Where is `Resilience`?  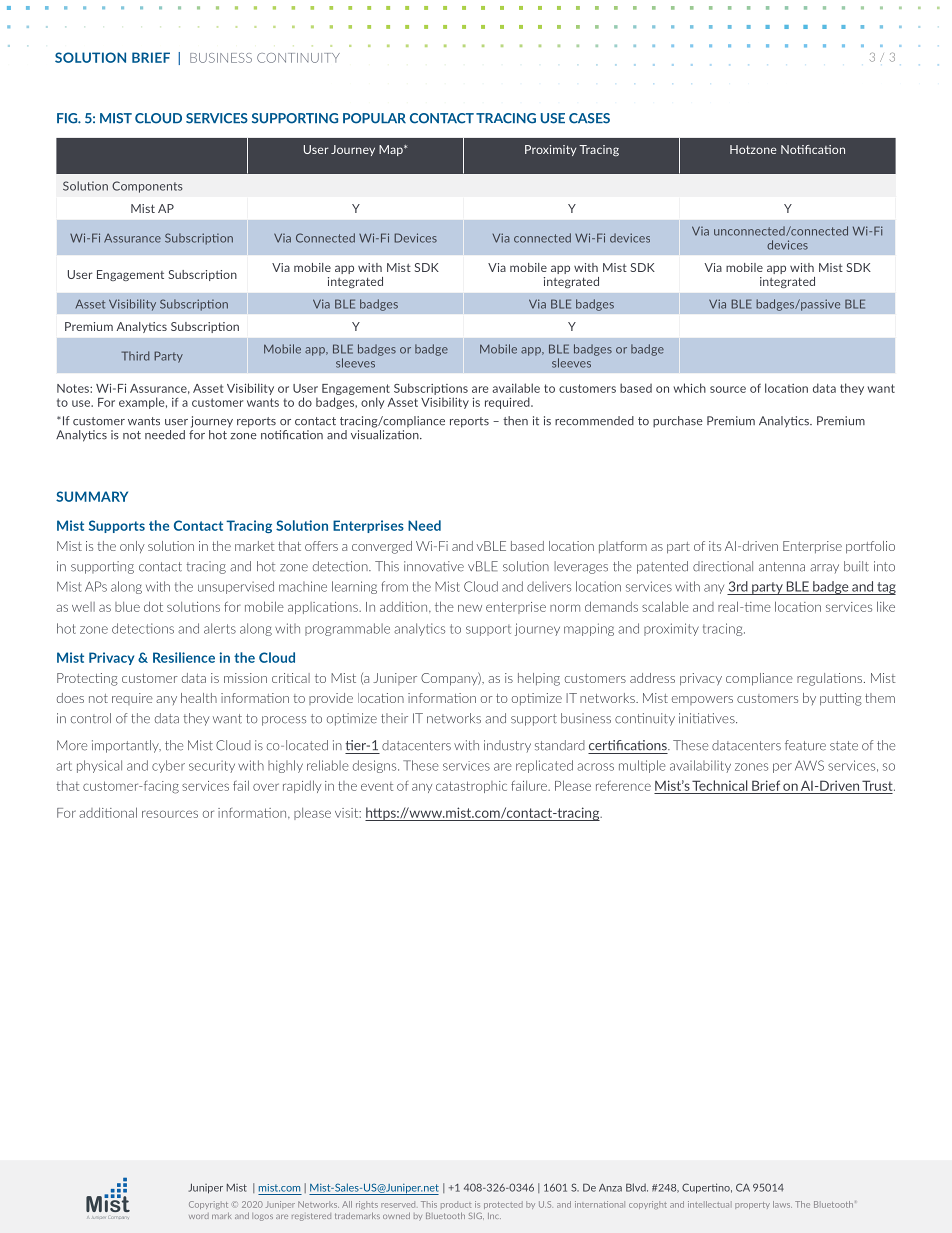
Resilience is located at coordinates (184, 657).
